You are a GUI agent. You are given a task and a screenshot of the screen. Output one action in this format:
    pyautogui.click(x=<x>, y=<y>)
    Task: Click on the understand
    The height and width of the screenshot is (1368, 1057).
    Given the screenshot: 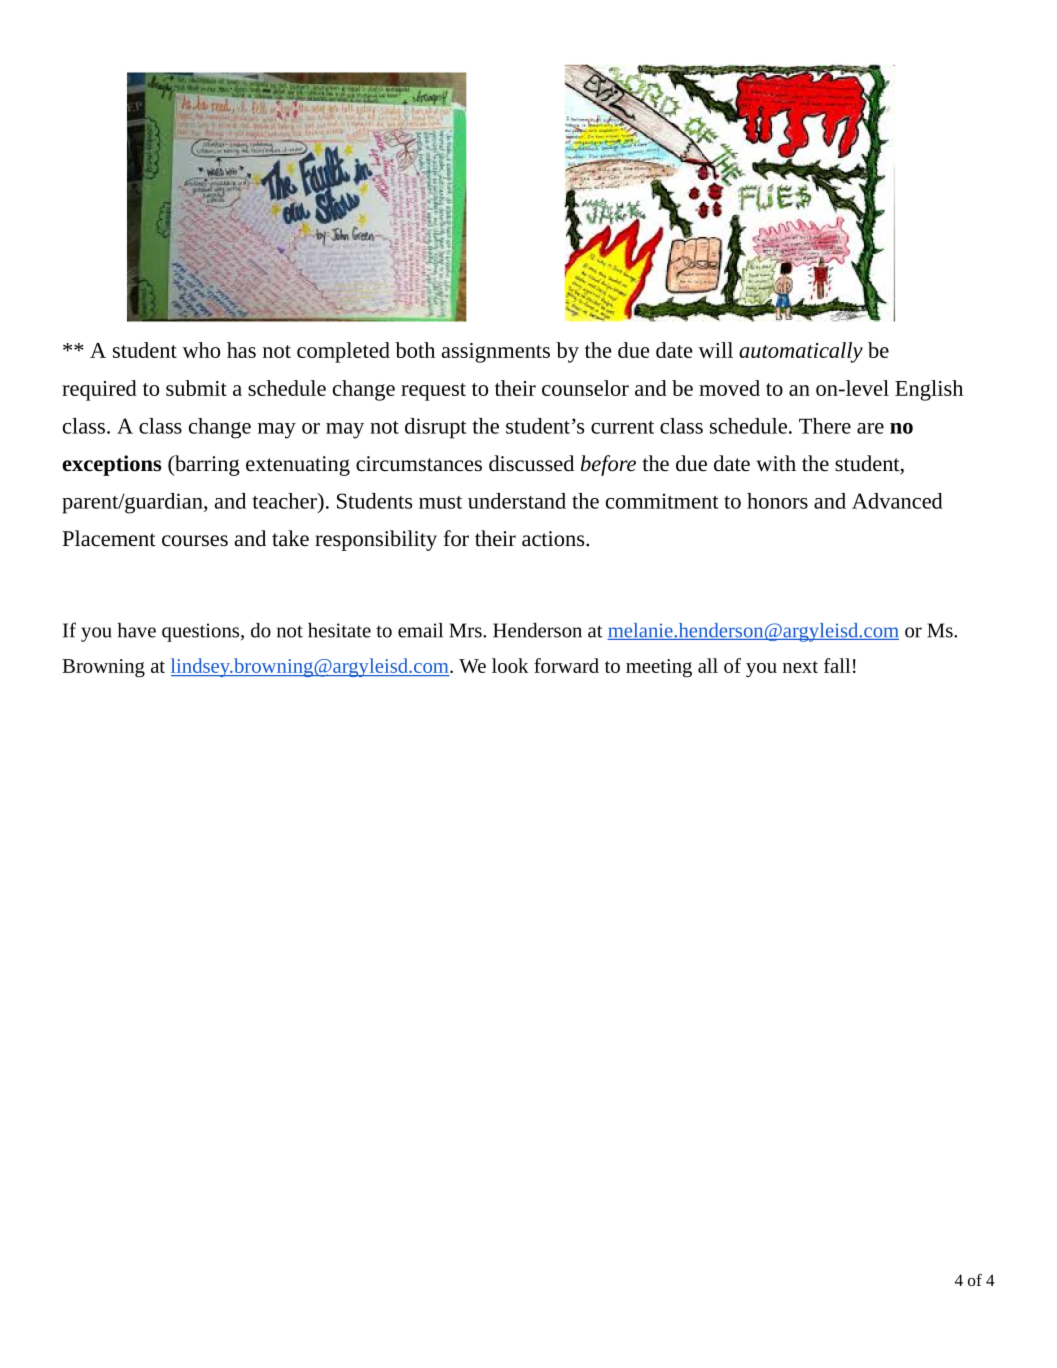 What is the action you would take?
    pyautogui.click(x=517, y=501)
